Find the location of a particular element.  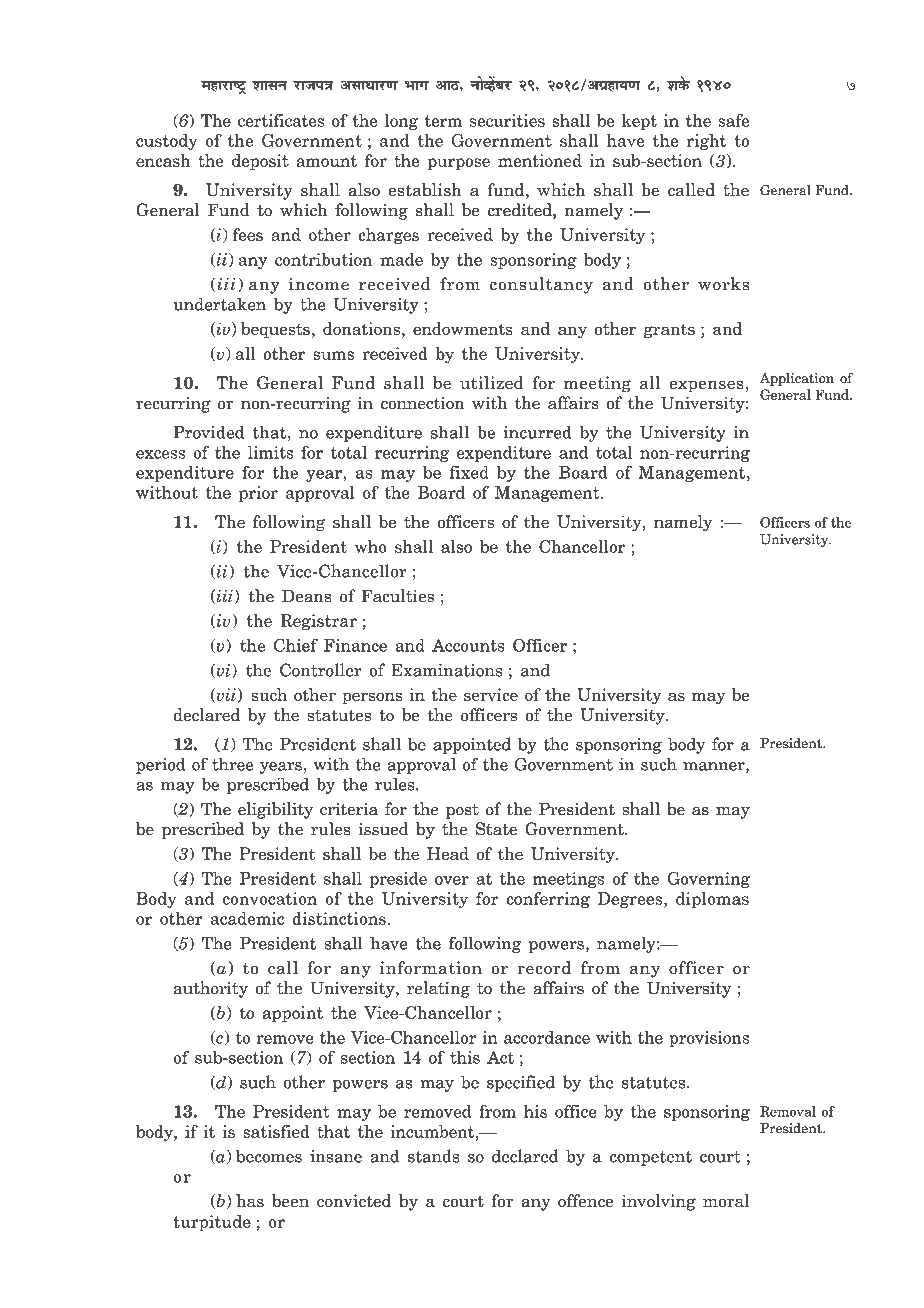

diplomas is located at coordinates (712, 900).
